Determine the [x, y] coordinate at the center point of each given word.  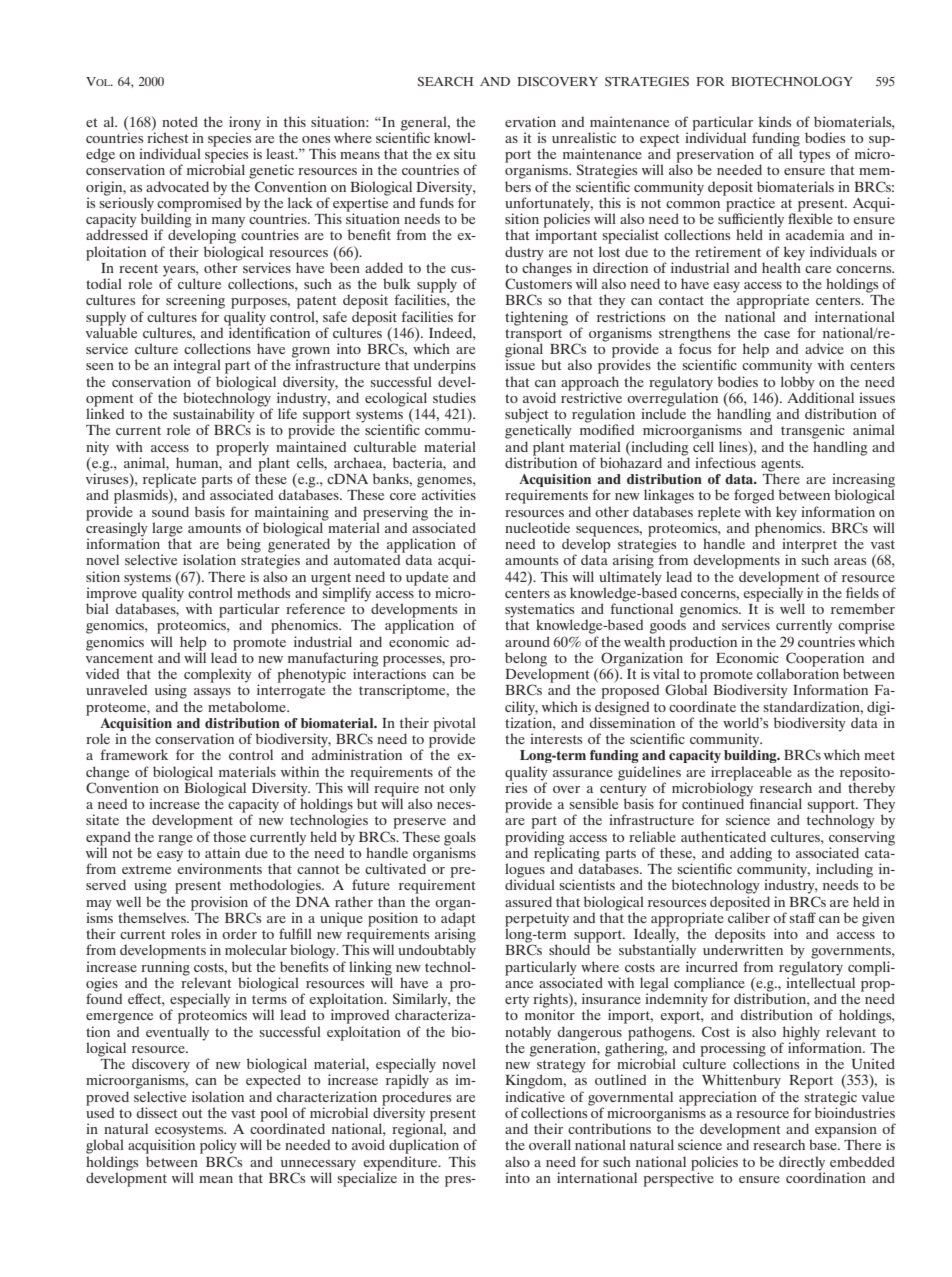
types [814, 156]
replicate [169, 481]
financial [774, 802]
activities [448, 493]
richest [167, 136]
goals [460, 838]
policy [218, 1146]
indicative [535, 1095]
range [175, 840]
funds [436, 202]
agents [782, 466]
